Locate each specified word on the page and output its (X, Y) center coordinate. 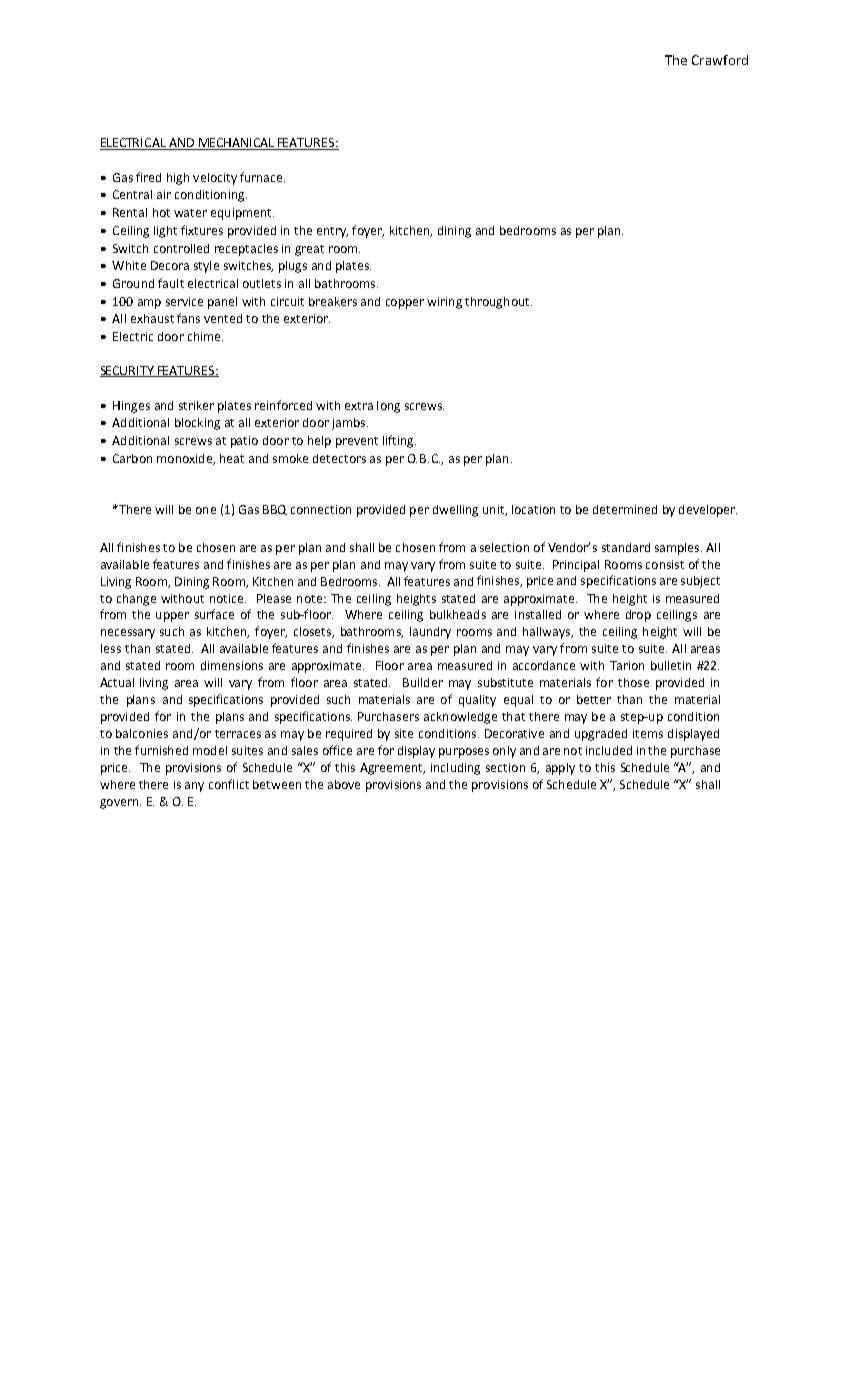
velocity (215, 179)
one (206, 510)
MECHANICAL (236, 144)
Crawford (720, 60)
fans (188, 318)
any (194, 787)
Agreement (392, 769)
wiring (444, 303)
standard (626, 547)
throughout (498, 303)
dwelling (455, 511)
